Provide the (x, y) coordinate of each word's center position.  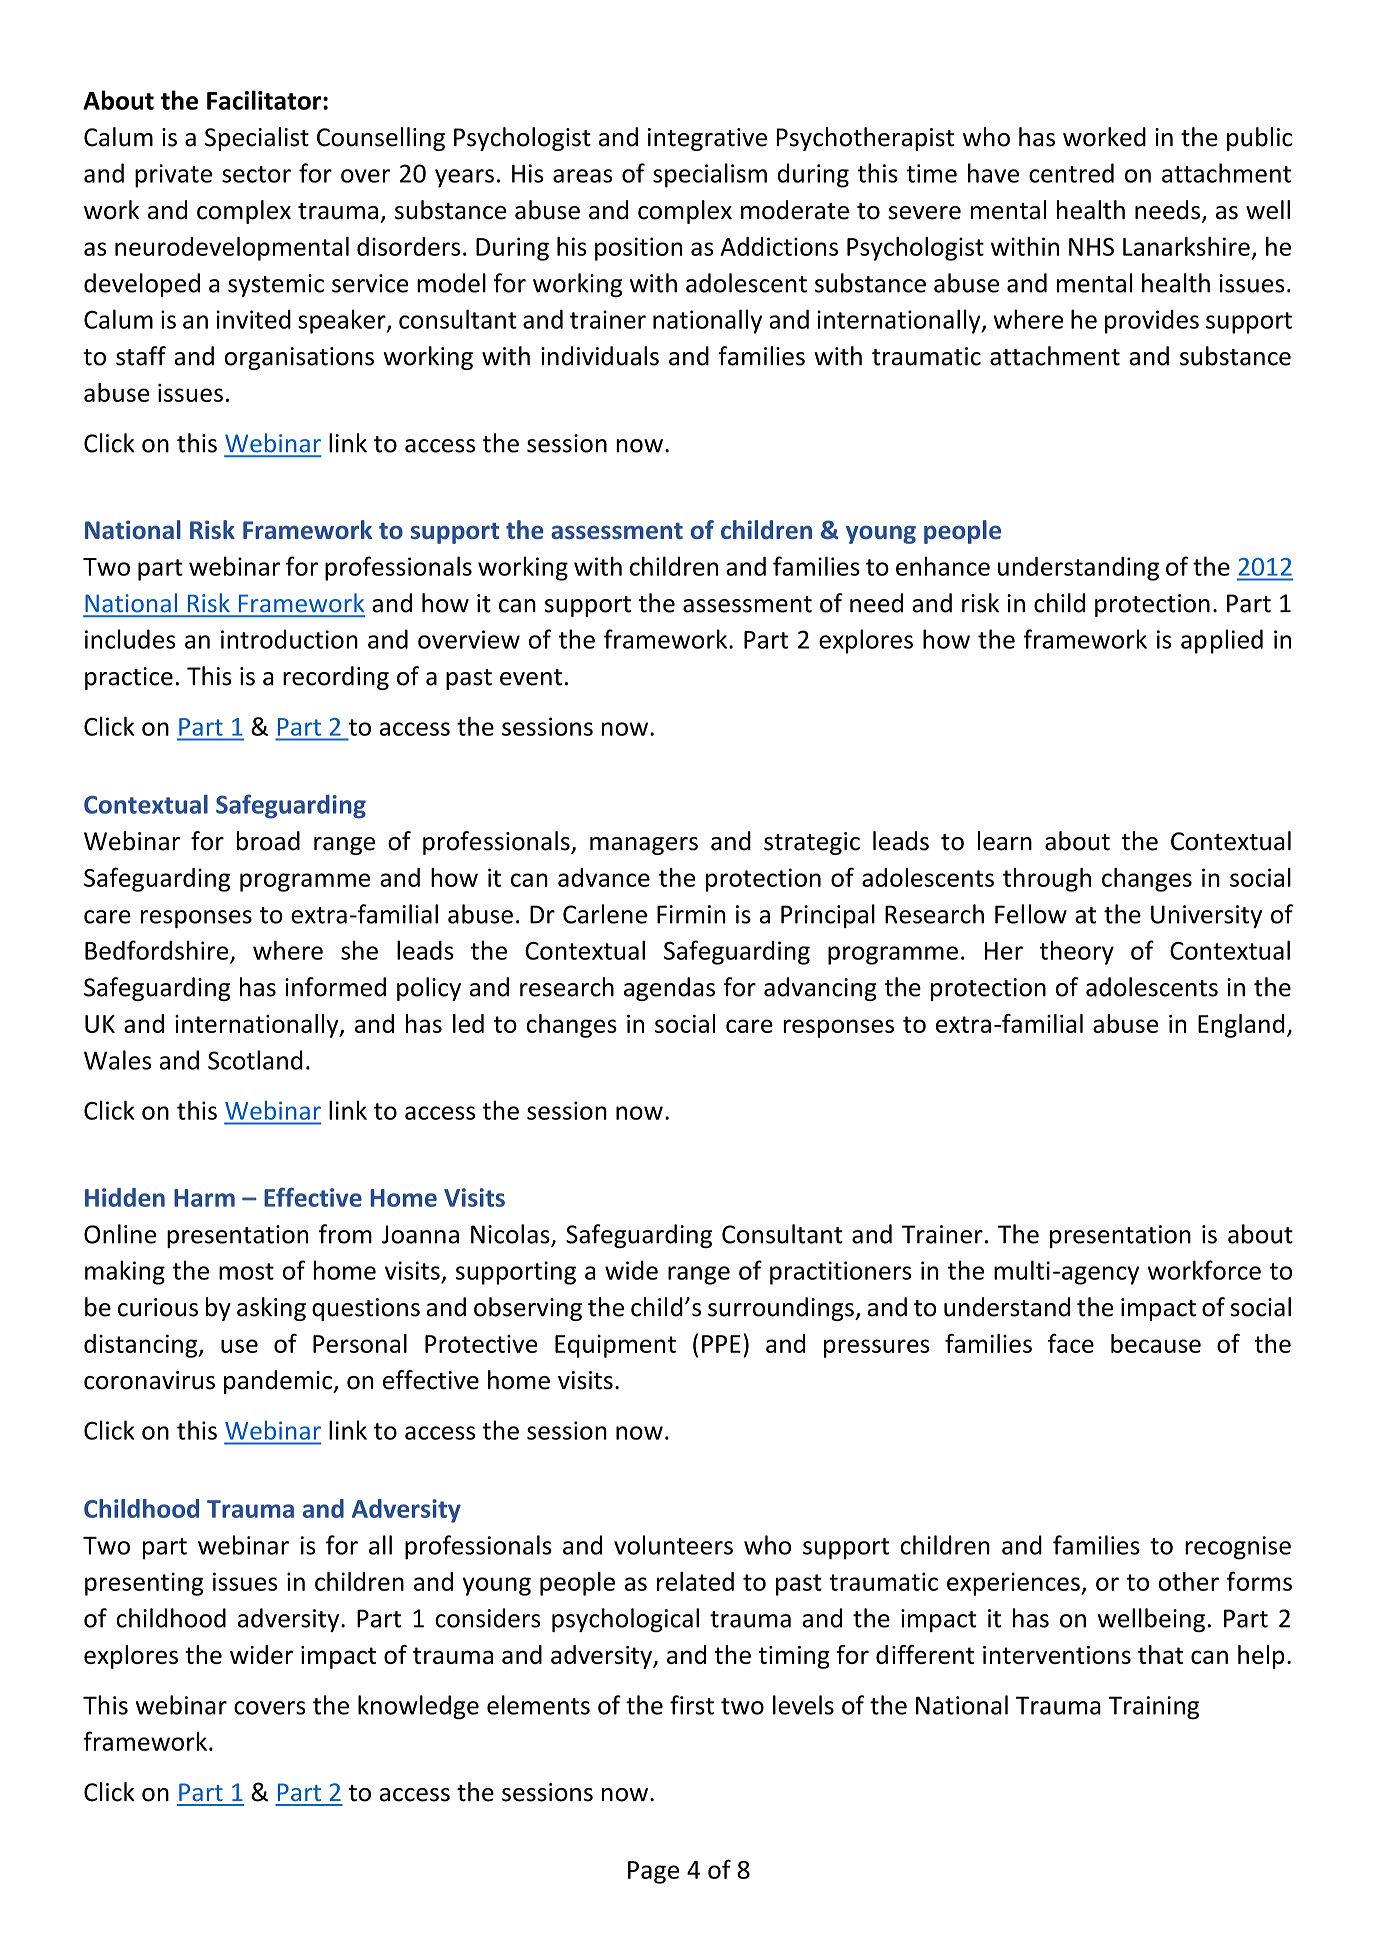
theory (1077, 952)
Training (1154, 1708)
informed (335, 987)
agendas (669, 989)
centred (1071, 173)
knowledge (418, 1707)
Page (653, 1872)
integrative (707, 139)
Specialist (257, 139)
